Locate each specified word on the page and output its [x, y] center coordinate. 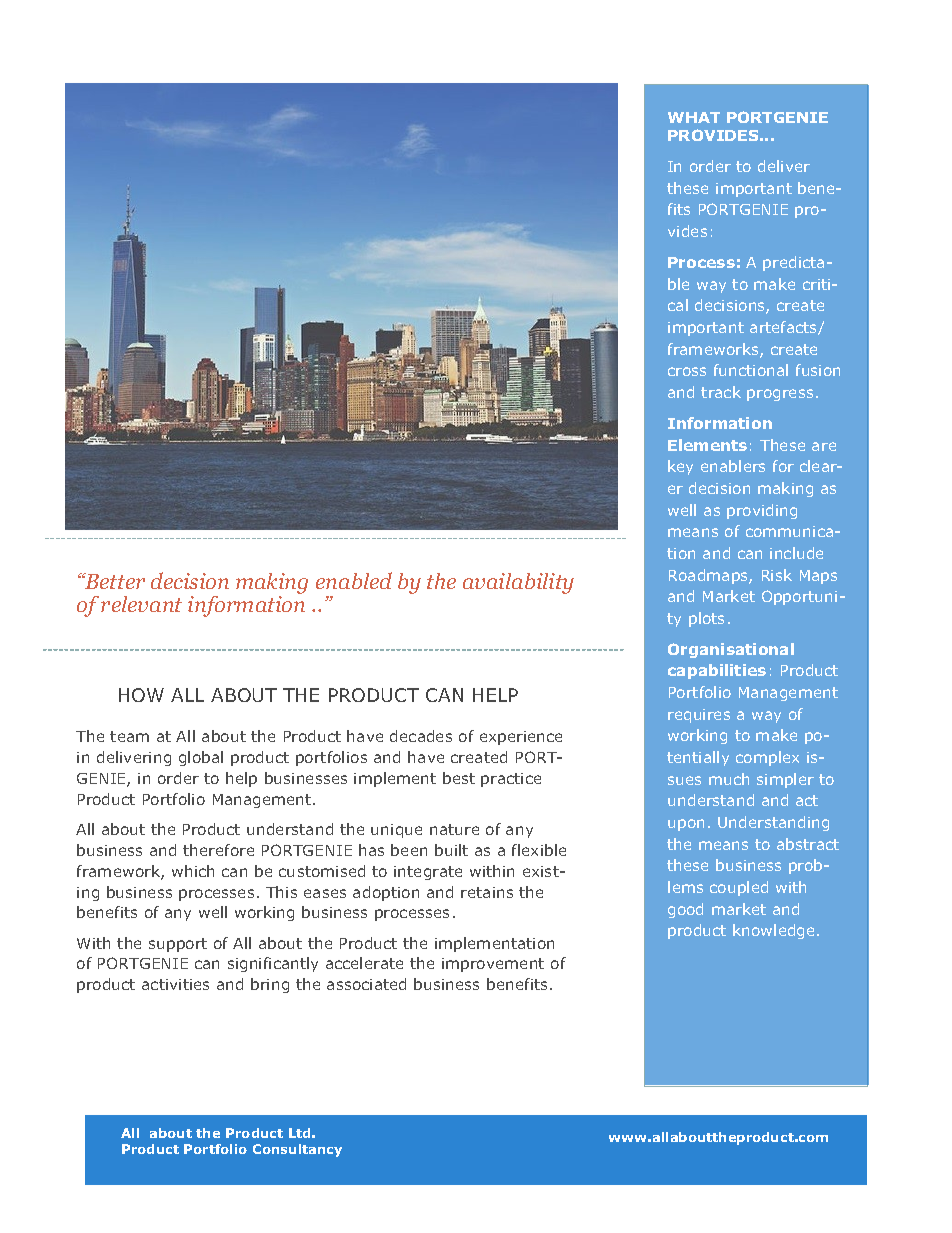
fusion [818, 370]
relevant [141, 604]
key [680, 467]
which [193, 871]
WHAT [694, 117]
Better [114, 581]
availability [518, 583]
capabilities [717, 671]
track [721, 392]
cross [687, 371]
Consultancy [297, 1150]
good [685, 910]
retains [487, 892]
